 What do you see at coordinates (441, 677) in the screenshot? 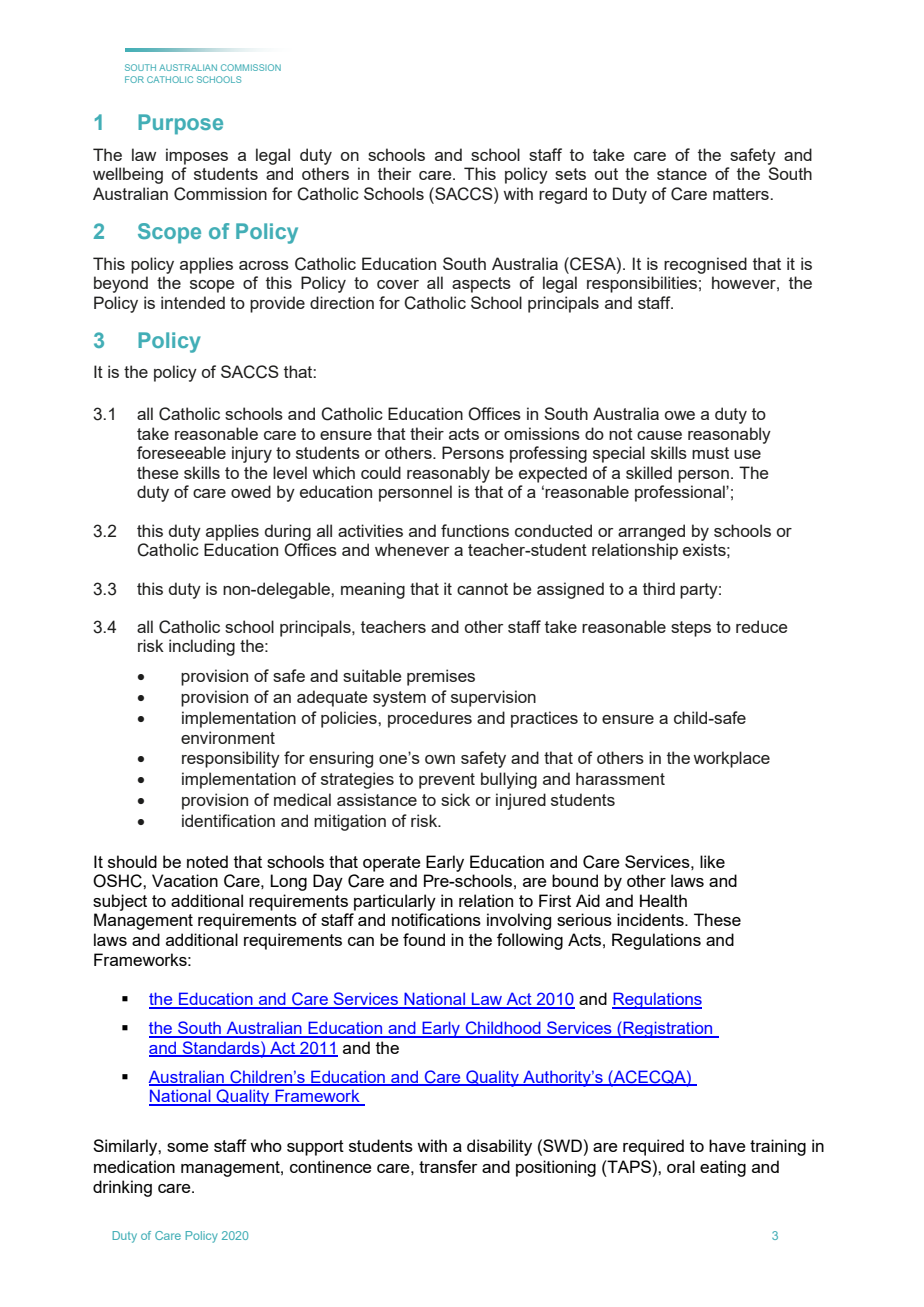
I see `premises` at bounding box center [441, 677].
